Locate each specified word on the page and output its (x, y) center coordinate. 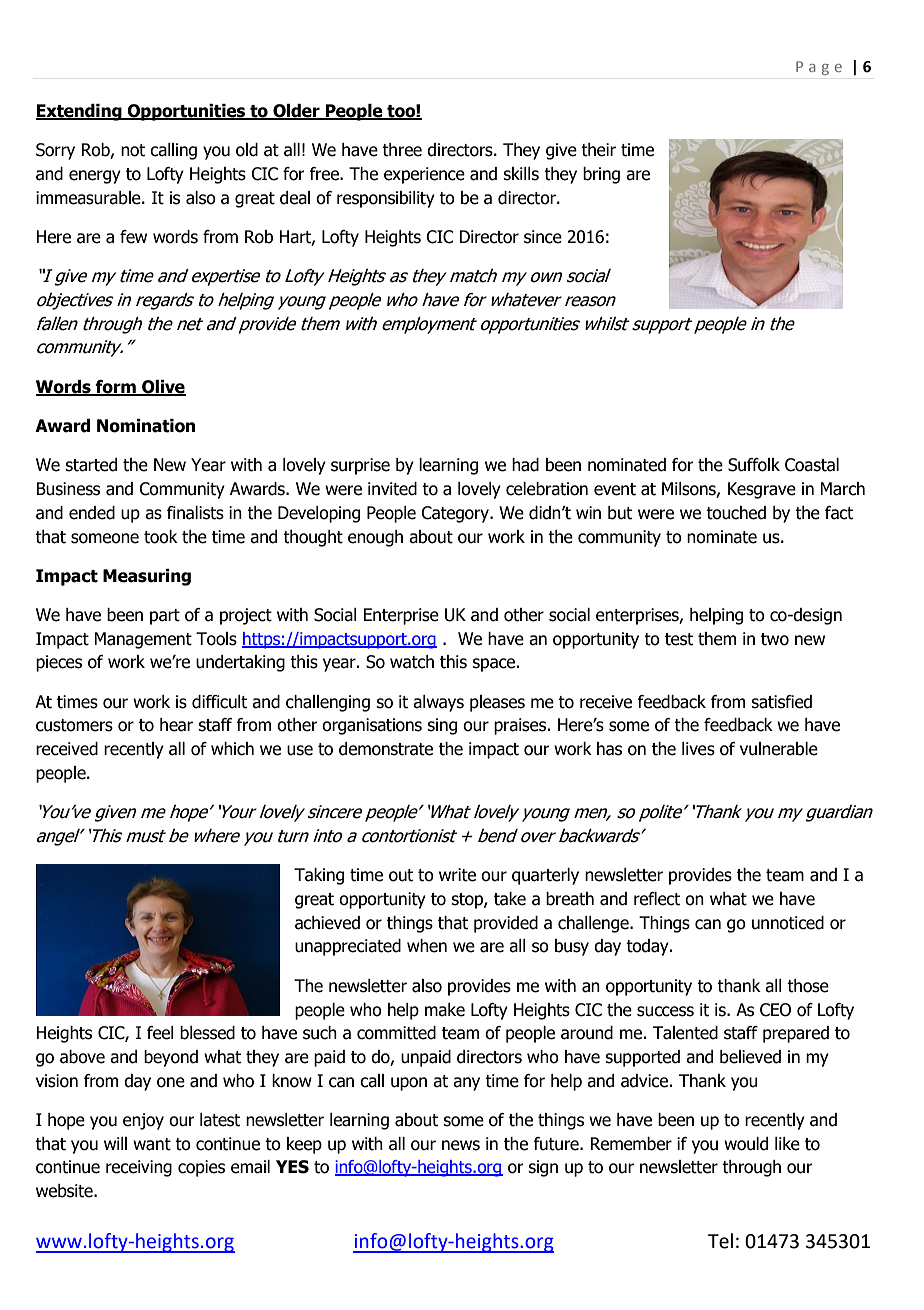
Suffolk (754, 465)
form (116, 388)
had (525, 465)
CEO (775, 1010)
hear (176, 725)
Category (456, 514)
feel (160, 1033)
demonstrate (386, 749)
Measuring (147, 577)
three (402, 150)
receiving (139, 1168)
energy (95, 177)
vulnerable (779, 749)
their (598, 150)
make (445, 1010)
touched (736, 513)
